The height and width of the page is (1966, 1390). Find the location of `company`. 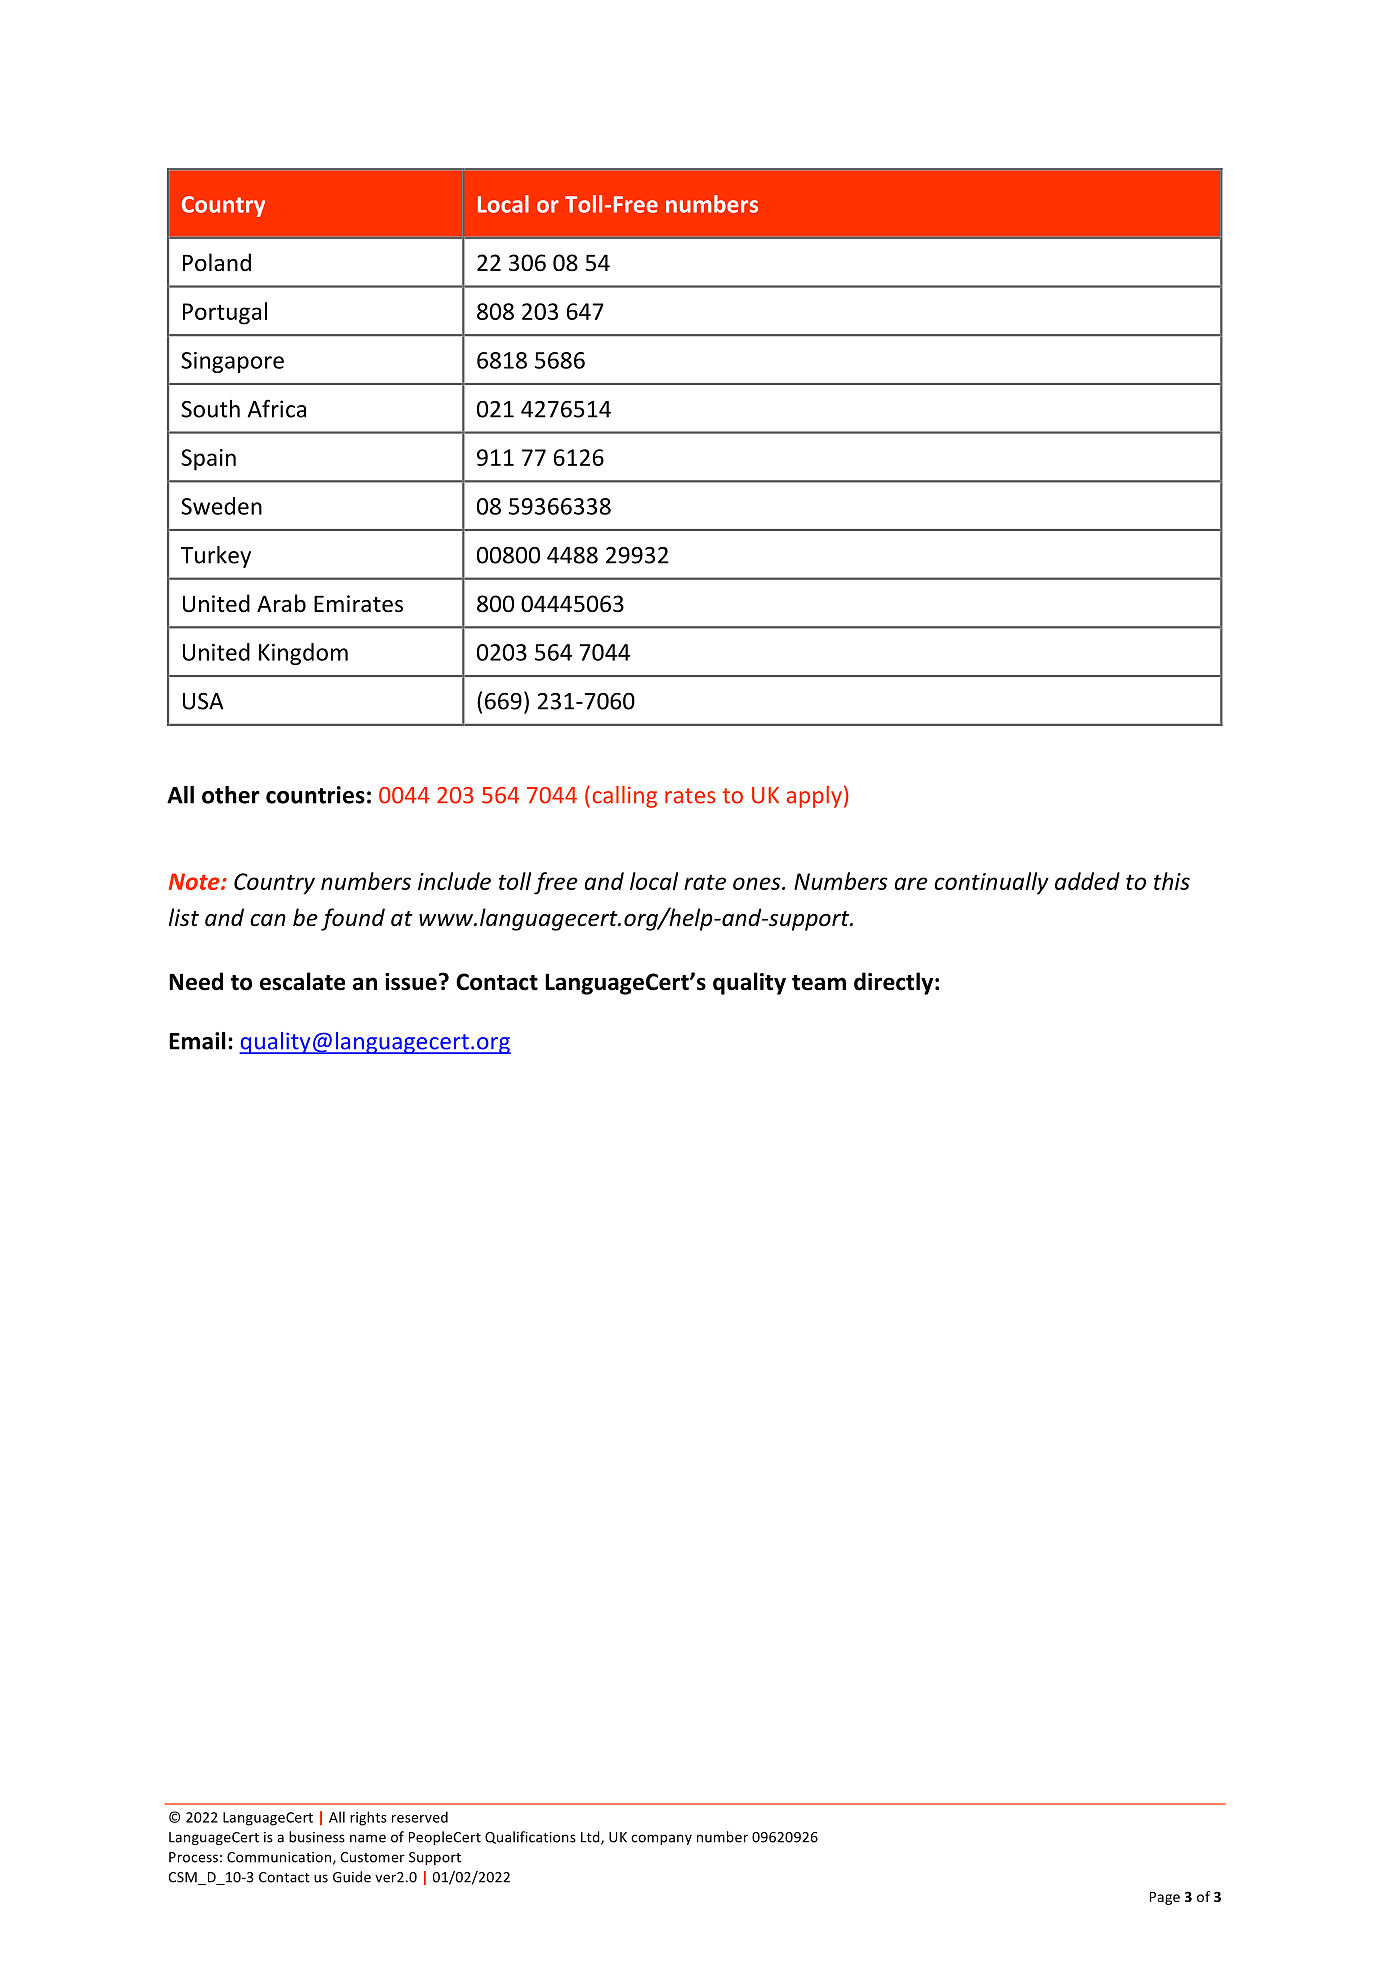

company is located at coordinates (661, 1839).
